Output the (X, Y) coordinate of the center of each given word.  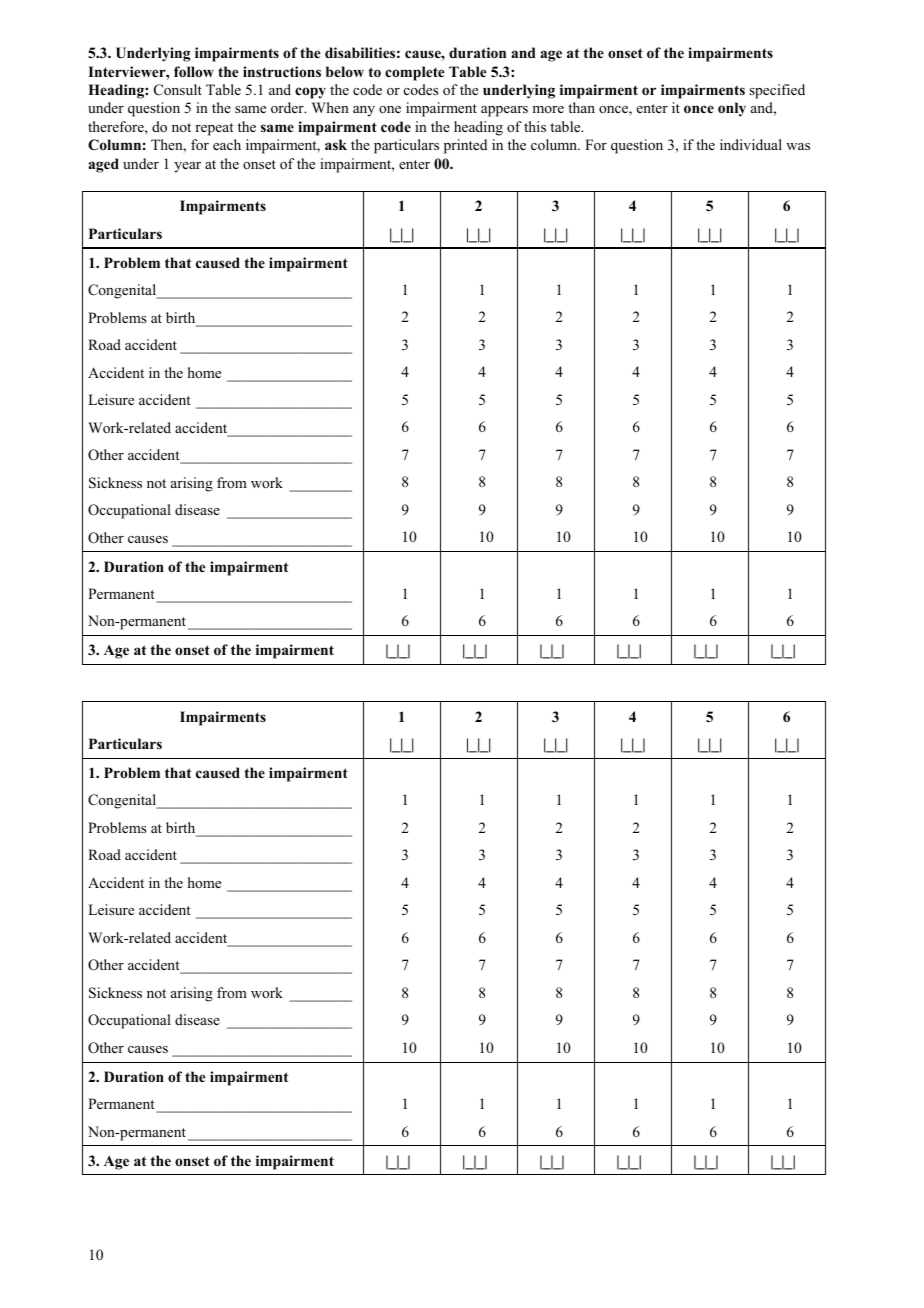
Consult (178, 90)
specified (777, 91)
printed (465, 146)
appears (504, 111)
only (732, 109)
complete (414, 73)
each (227, 144)
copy (310, 93)
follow (194, 72)
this (535, 126)
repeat (214, 129)
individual (751, 144)
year (187, 167)
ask (336, 144)
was (798, 146)
